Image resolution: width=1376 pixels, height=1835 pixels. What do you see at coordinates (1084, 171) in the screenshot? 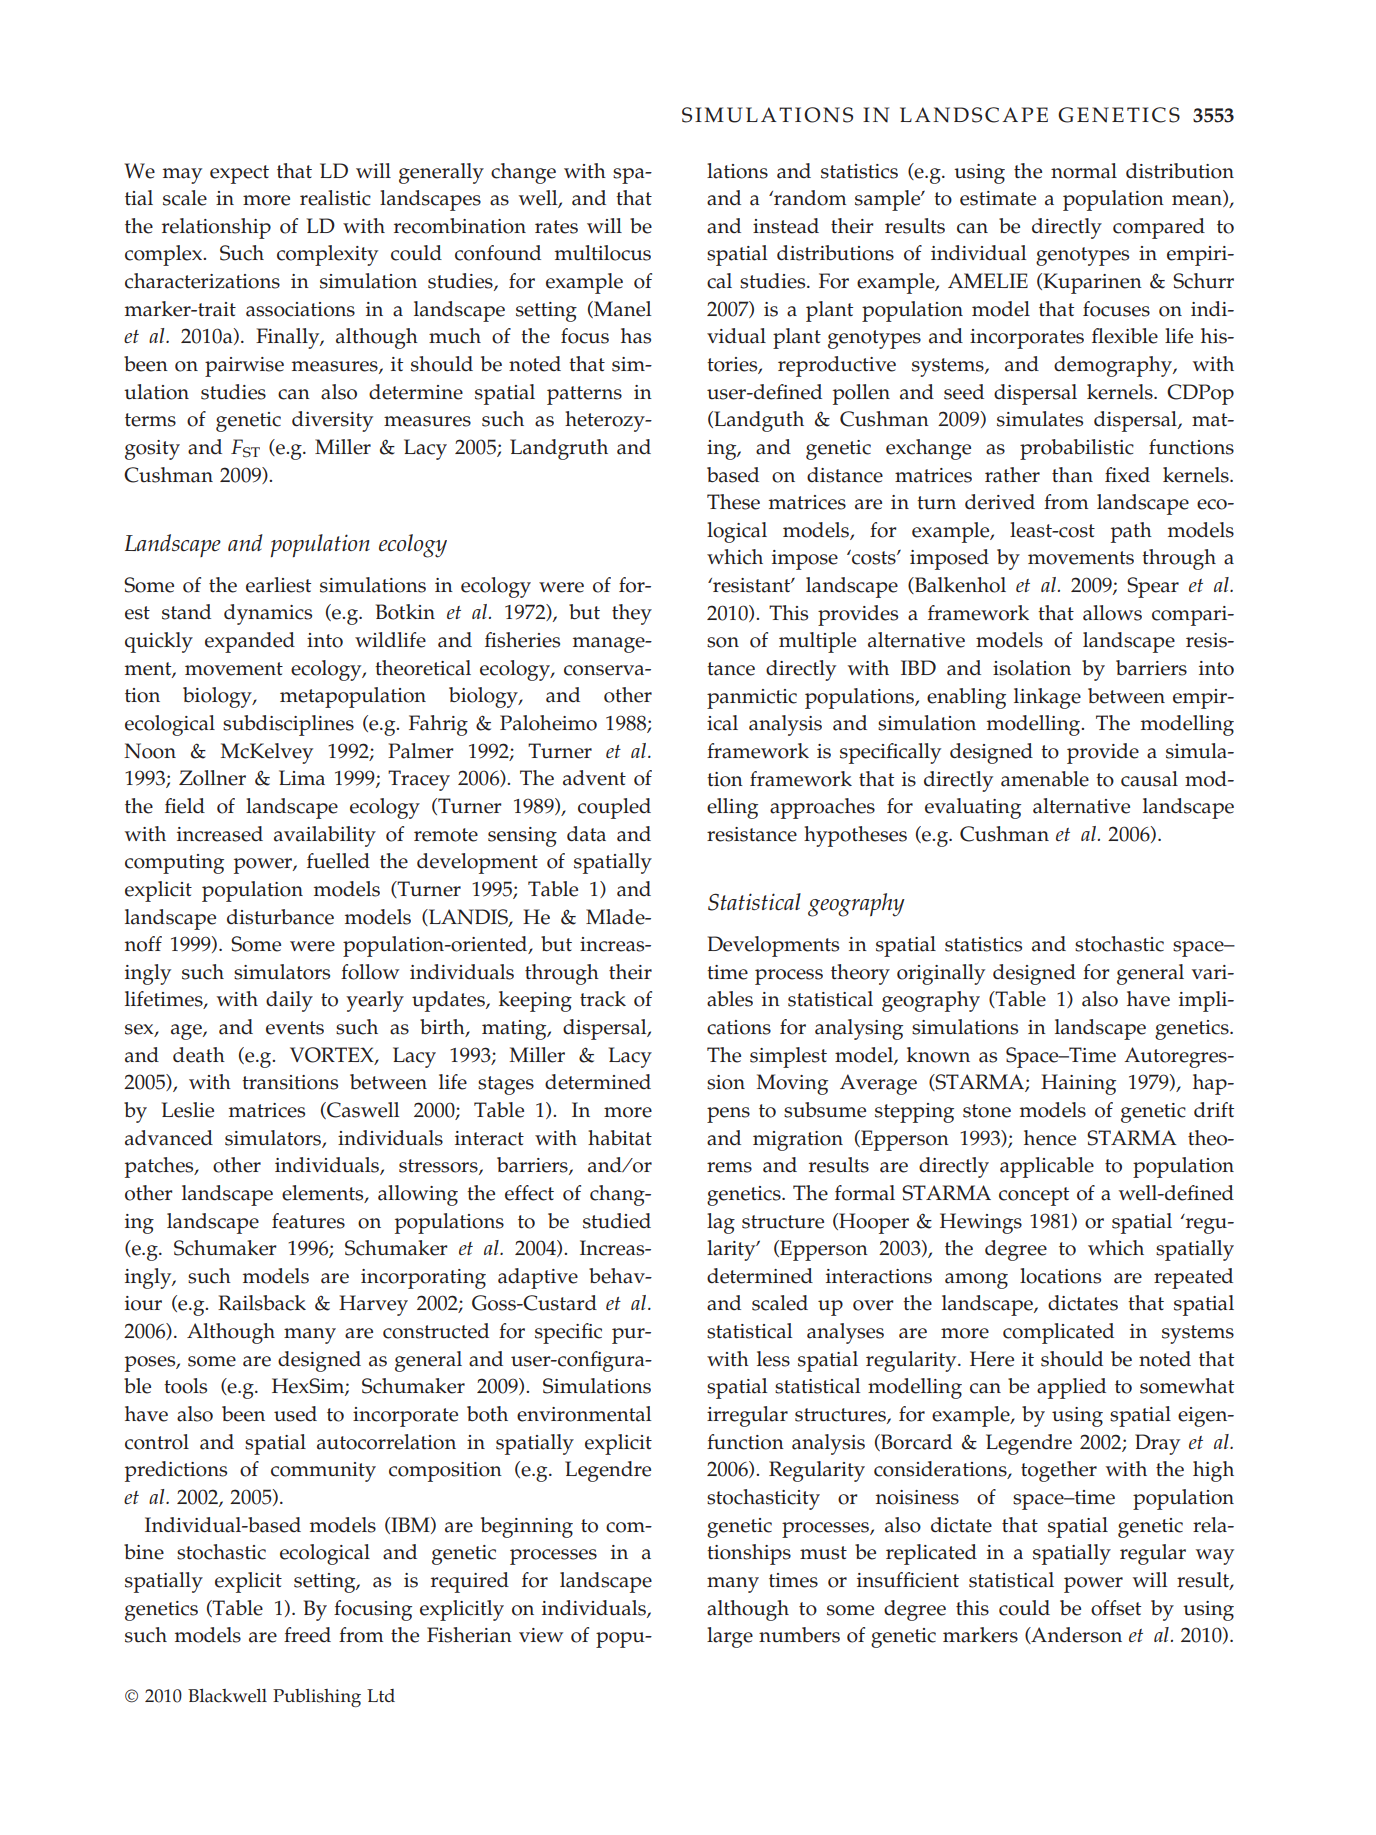
I see `normal` at bounding box center [1084, 171].
